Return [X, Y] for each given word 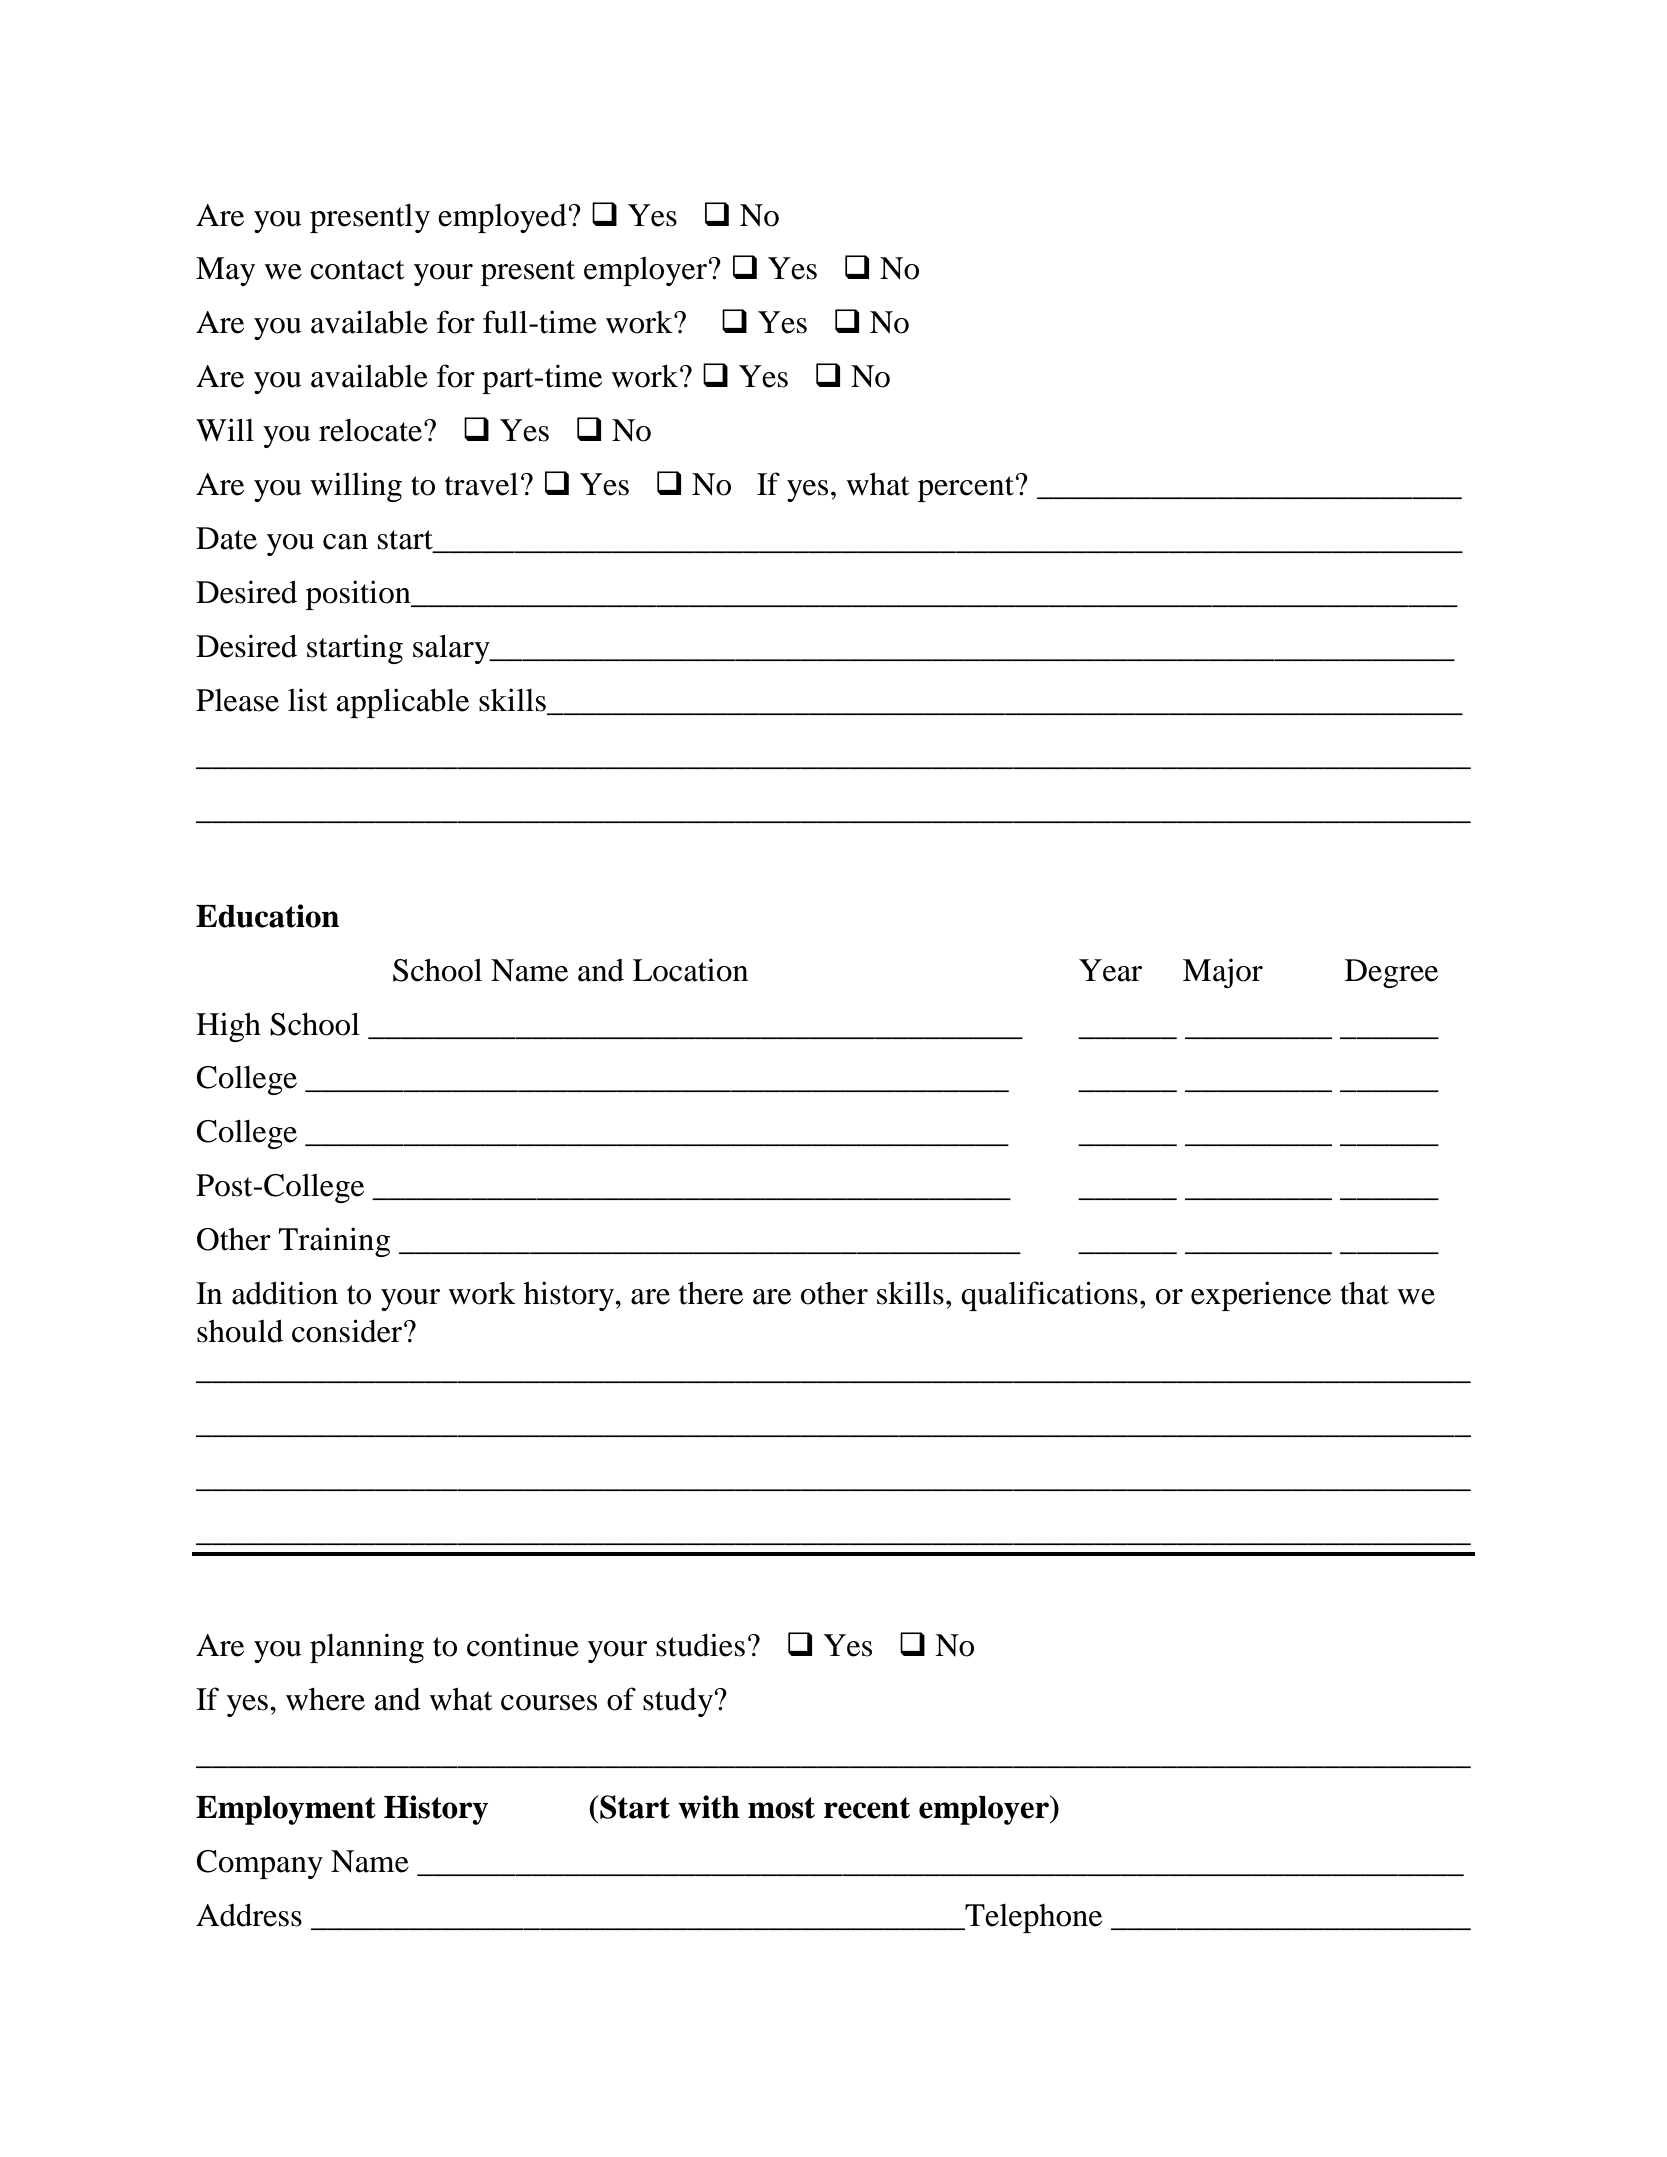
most [781, 1808]
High [228, 1027]
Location [690, 970]
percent [966, 489]
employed [502, 218]
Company [260, 1864]
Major [1223, 973]
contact [357, 270]
